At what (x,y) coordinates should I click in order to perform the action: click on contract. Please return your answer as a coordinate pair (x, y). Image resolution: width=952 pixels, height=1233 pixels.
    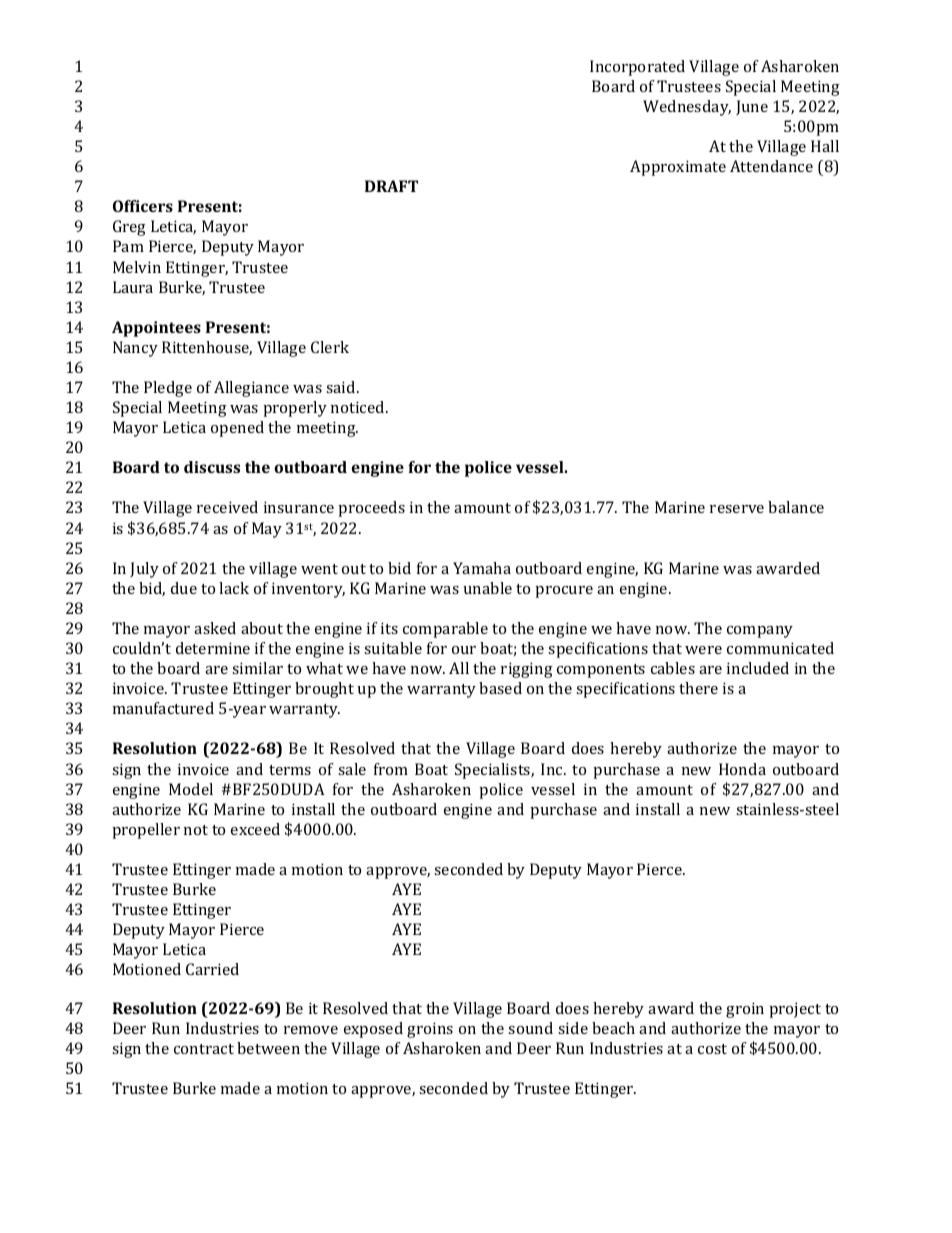
    Looking at the image, I should click on (204, 1049).
